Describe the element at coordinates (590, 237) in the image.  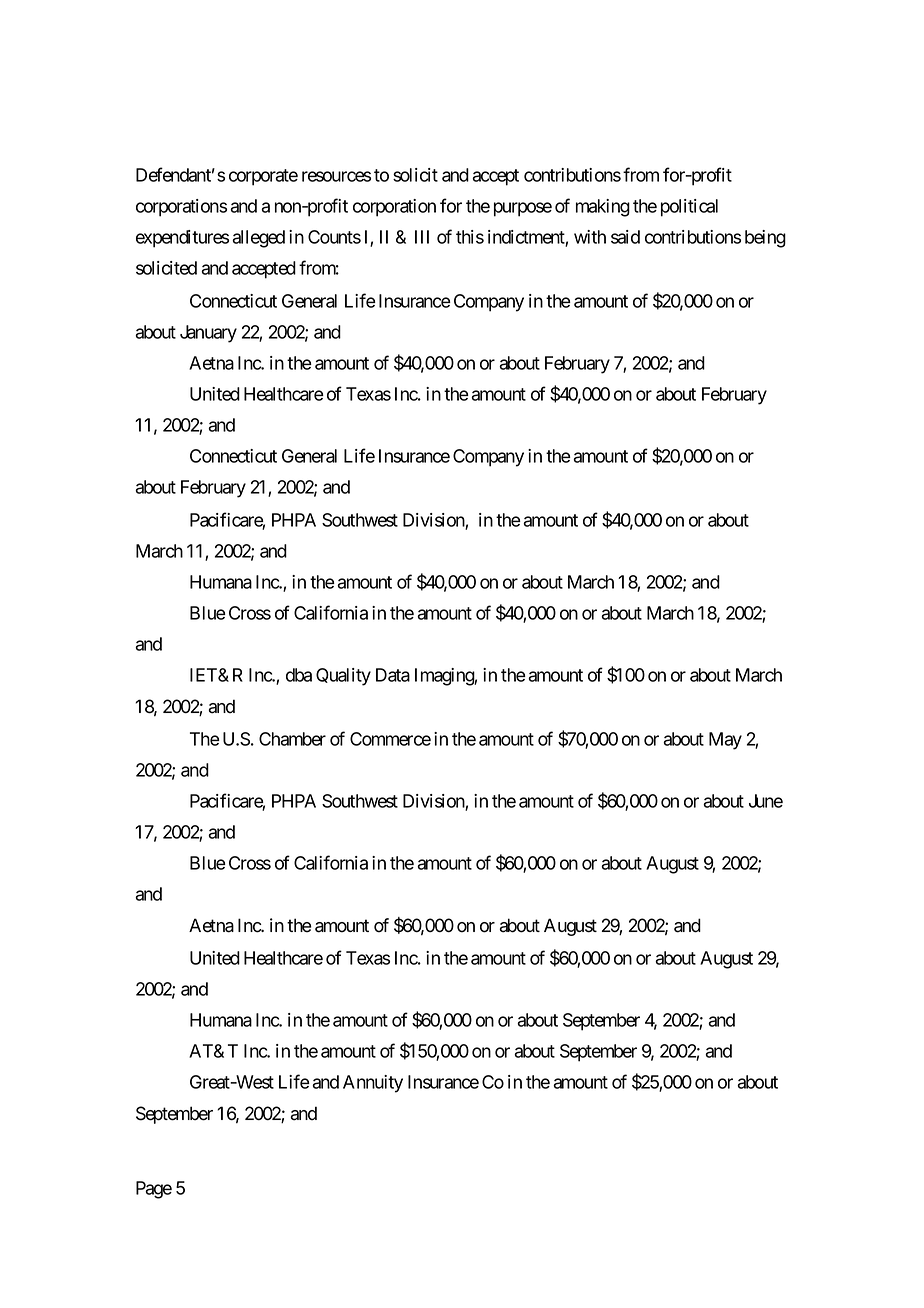
I see `with` at that location.
